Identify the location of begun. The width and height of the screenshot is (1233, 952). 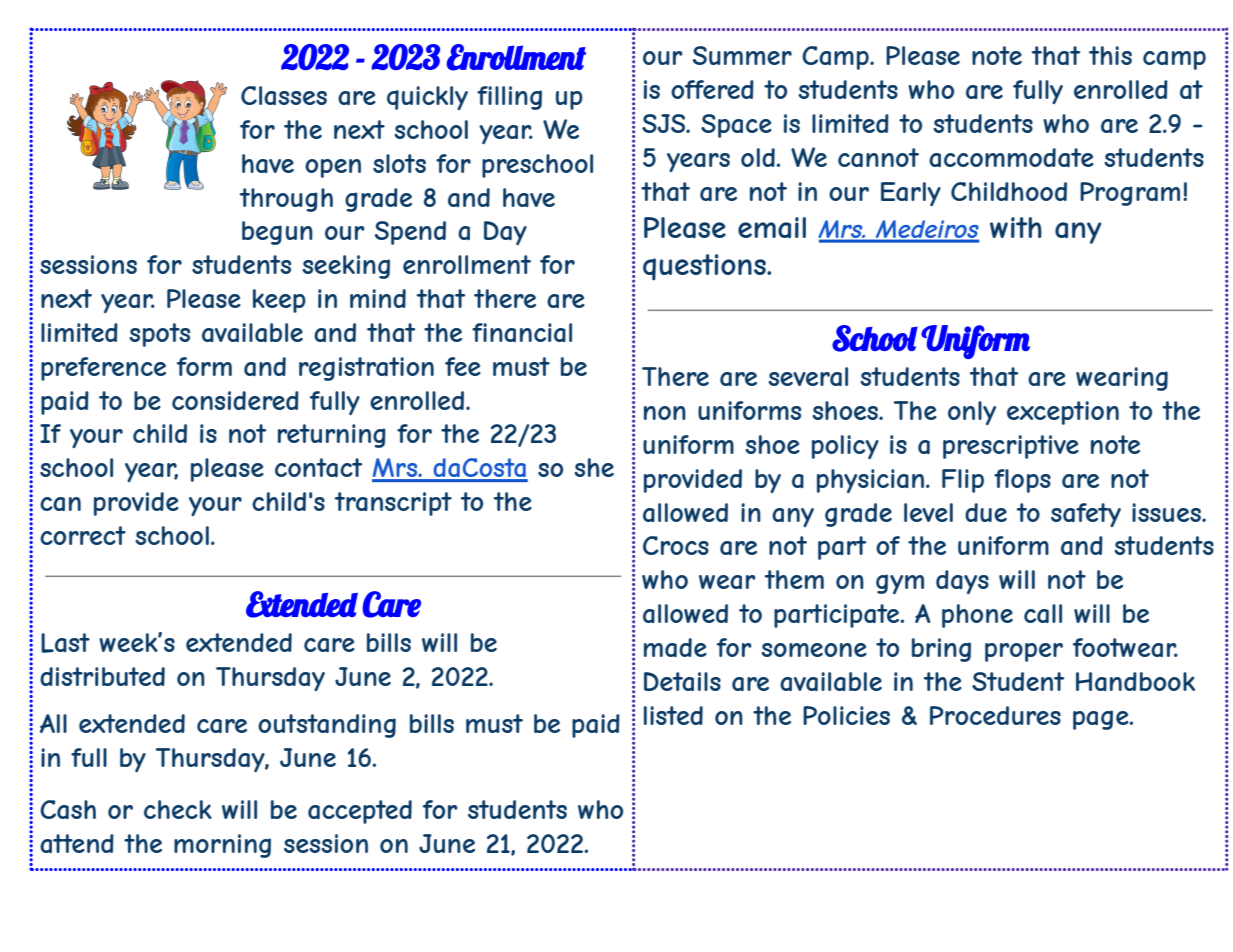
(277, 233).
